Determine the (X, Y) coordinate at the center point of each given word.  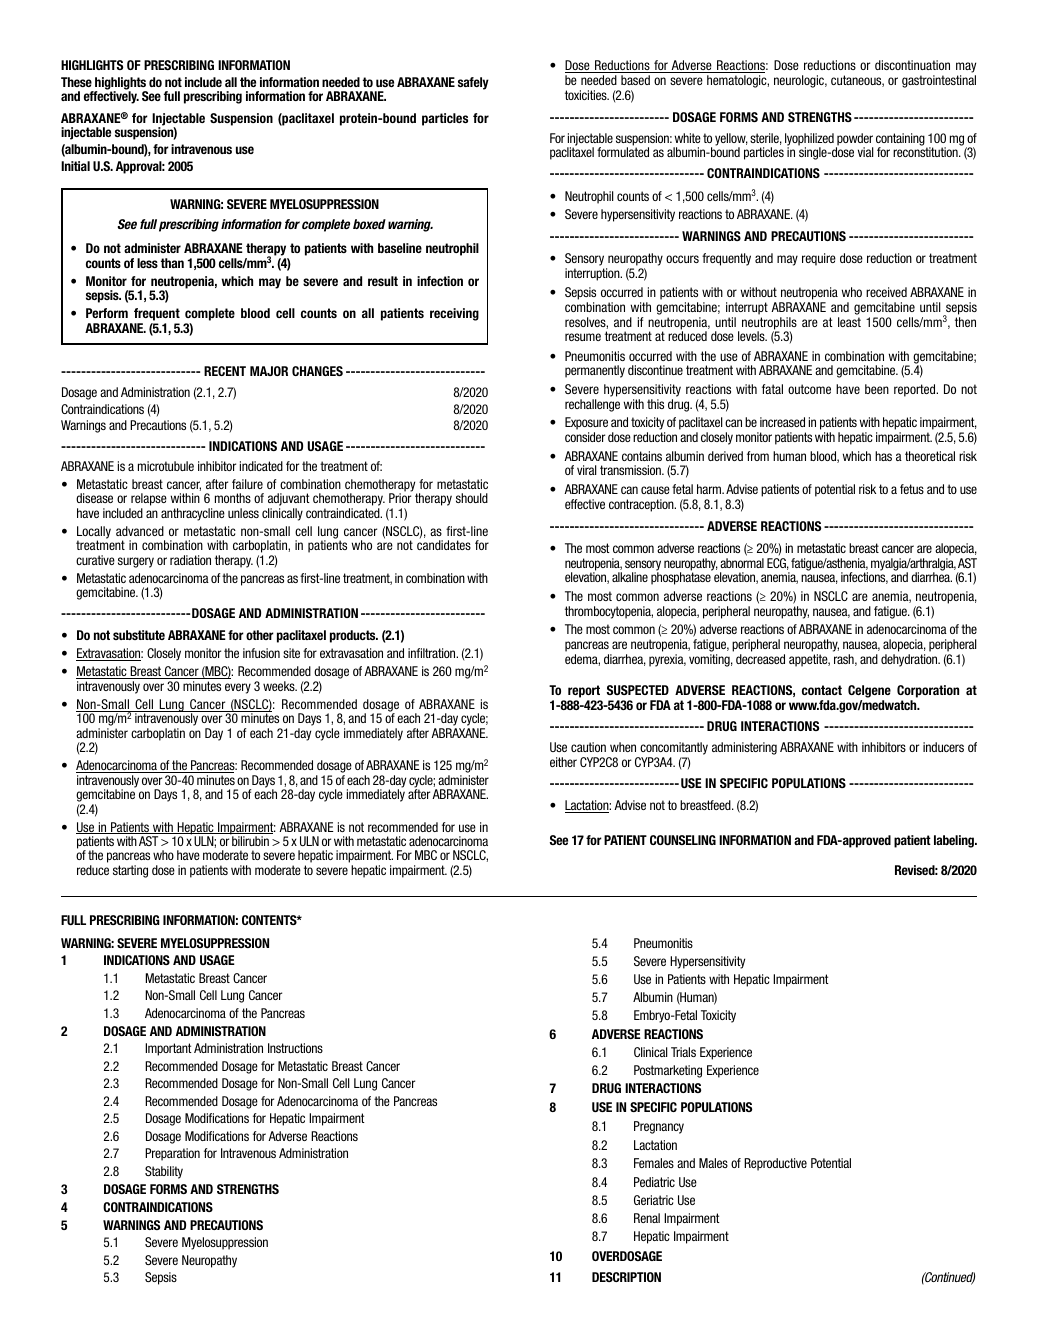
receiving (454, 314)
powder (854, 140)
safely (473, 83)
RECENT (225, 371)
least (849, 322)
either (563, 762)
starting (130, 871)
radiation (190, 560)
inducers (943, 747)
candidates (444, 545)
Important (168, 1049)
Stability (164, 1172)
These (76, 82)
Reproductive (775, 1164)
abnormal (742, 563)
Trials (683, 1052)
